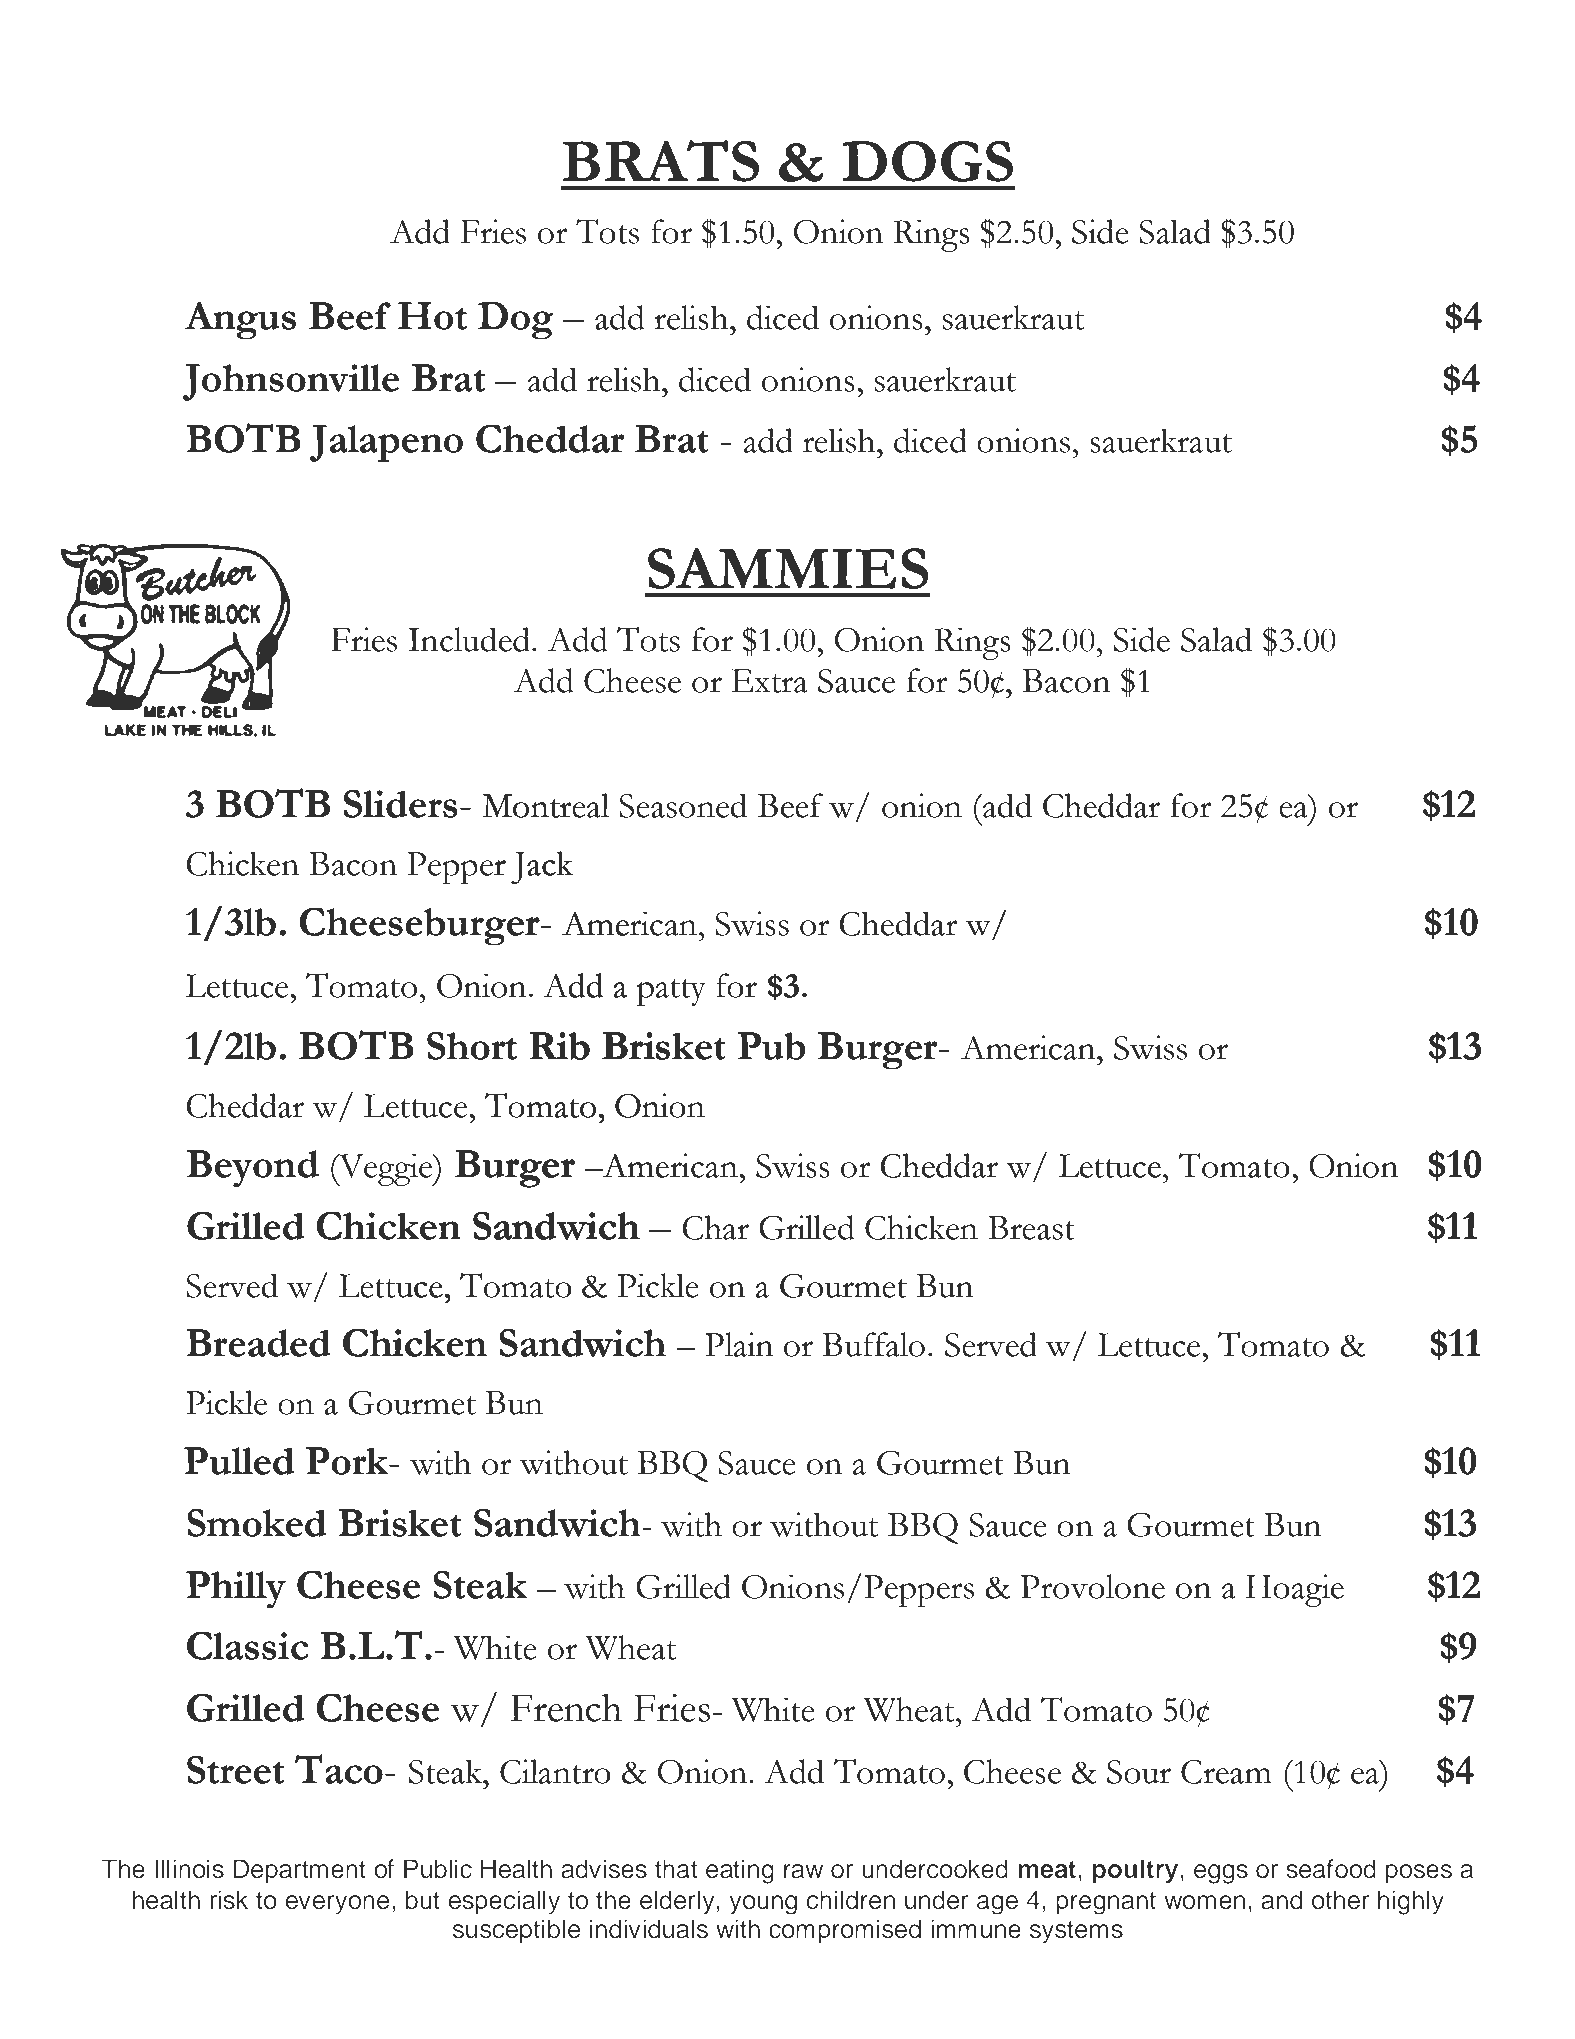  I want to click on Pulled, so click(239, 1461).
